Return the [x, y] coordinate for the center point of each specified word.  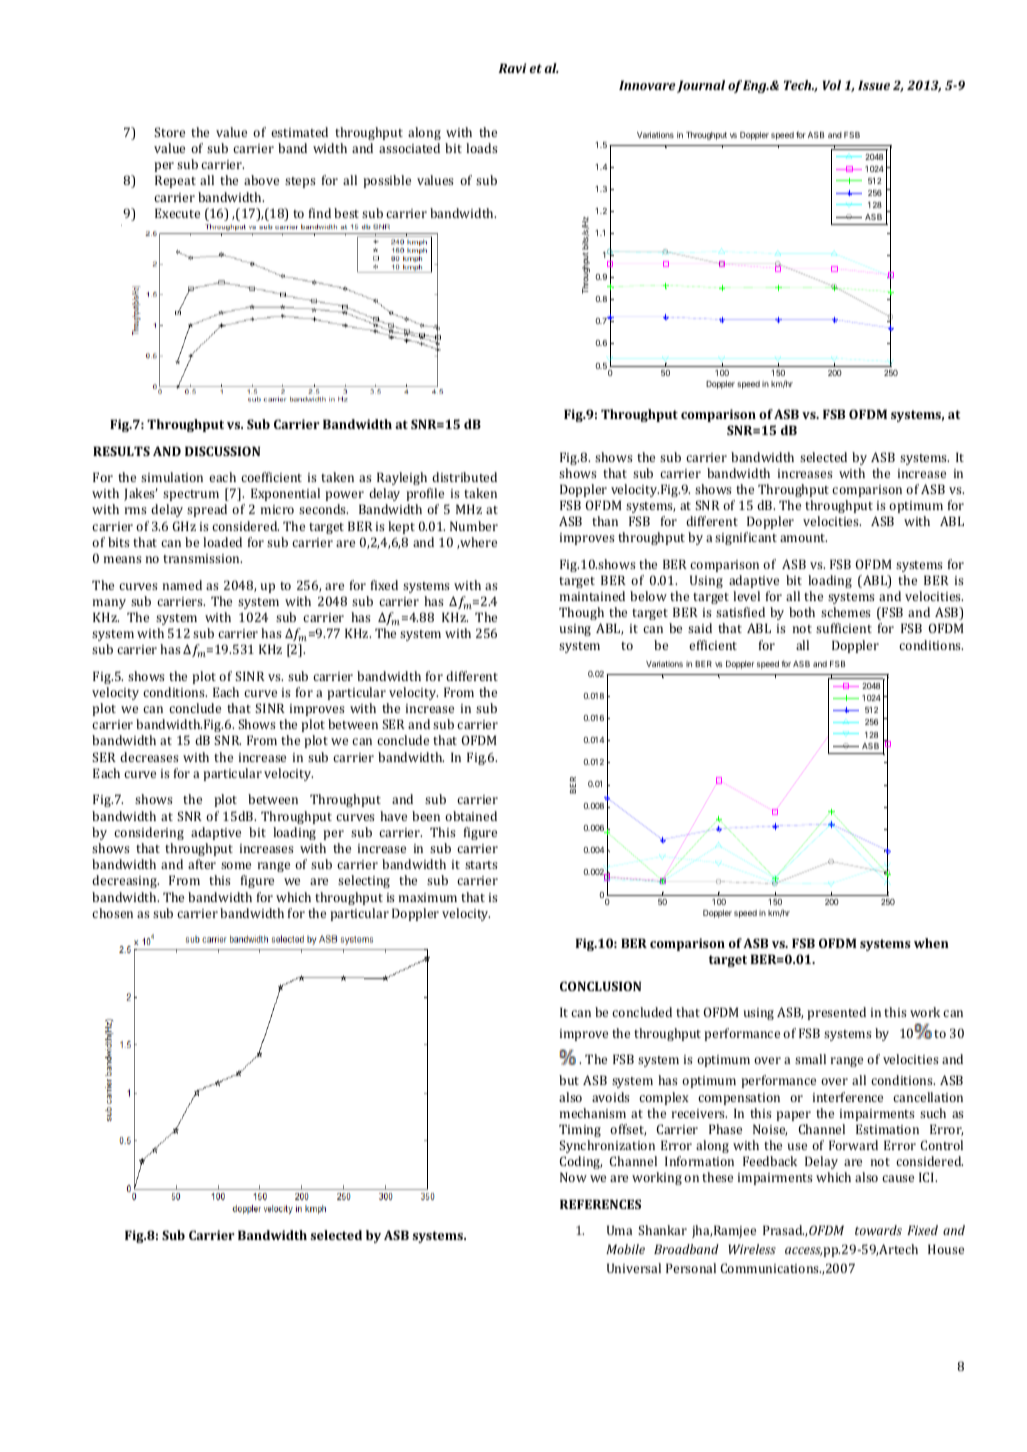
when [931, 943]
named [182, 585]
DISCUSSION [222, 451]
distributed [464, 477]
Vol [832, 85]
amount [803, 538]
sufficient [844, 628]
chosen [112, 913]
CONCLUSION [600, 986]
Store [169, 132]
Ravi [512, 68]
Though [581, 613]
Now [573, 1177]
